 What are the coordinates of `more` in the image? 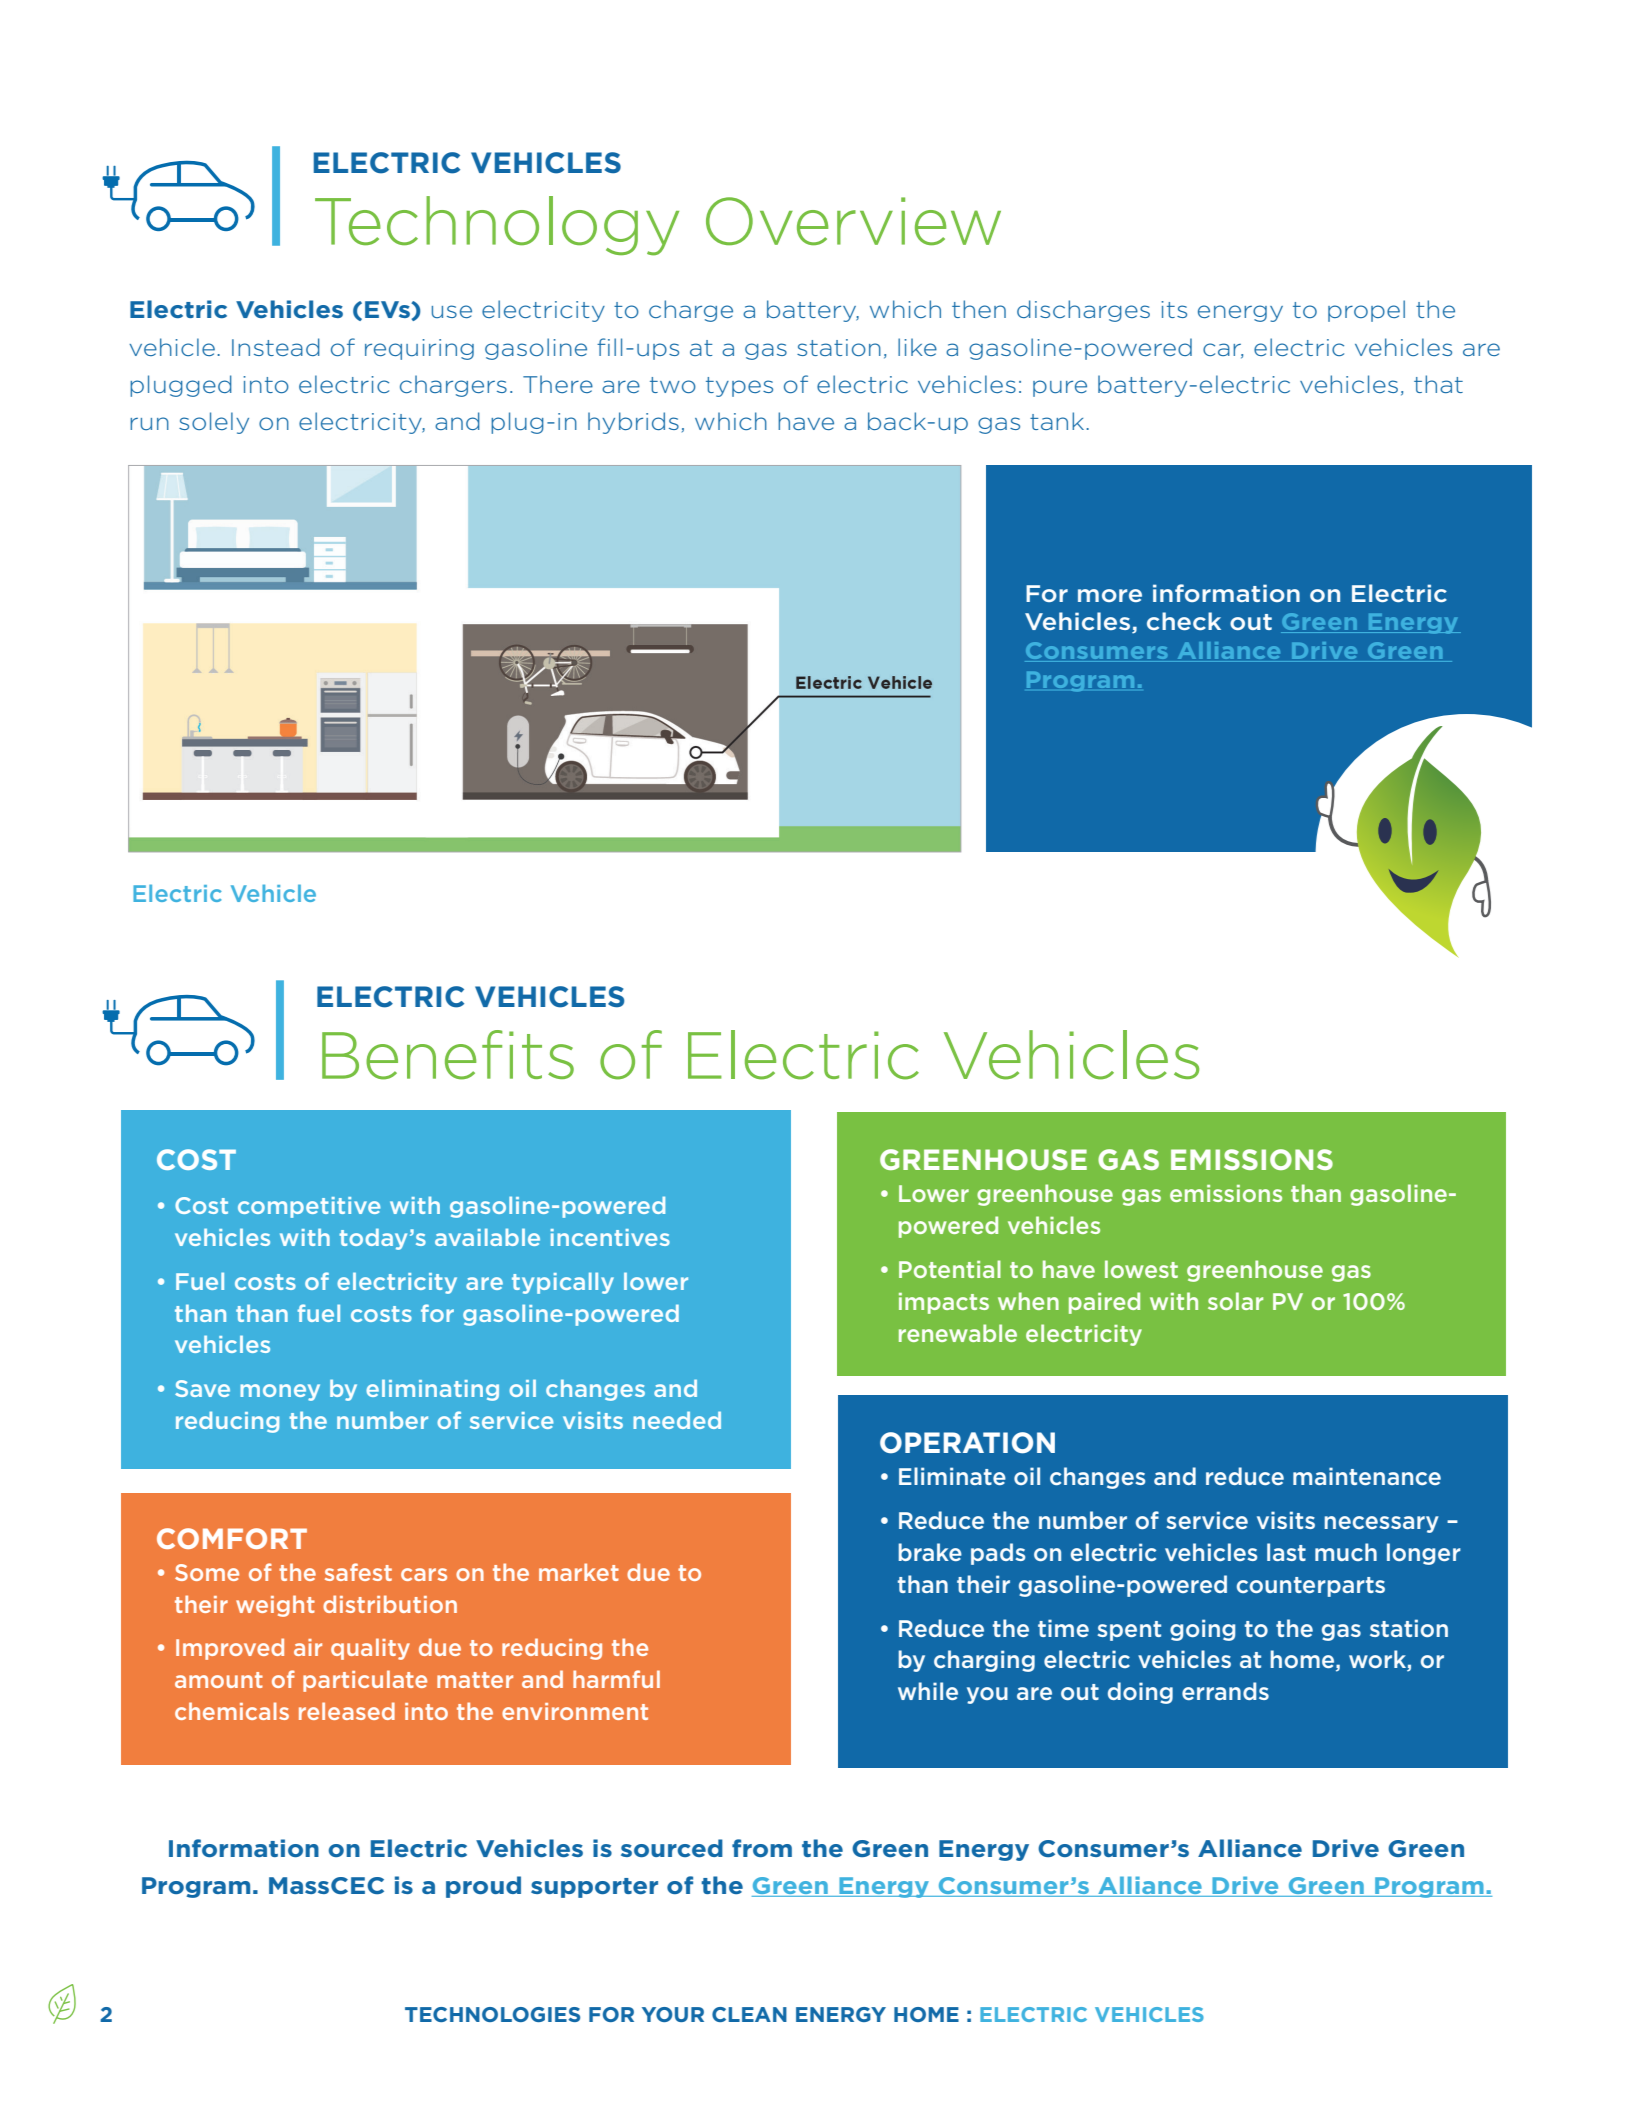 It's located at (1110, 595).
